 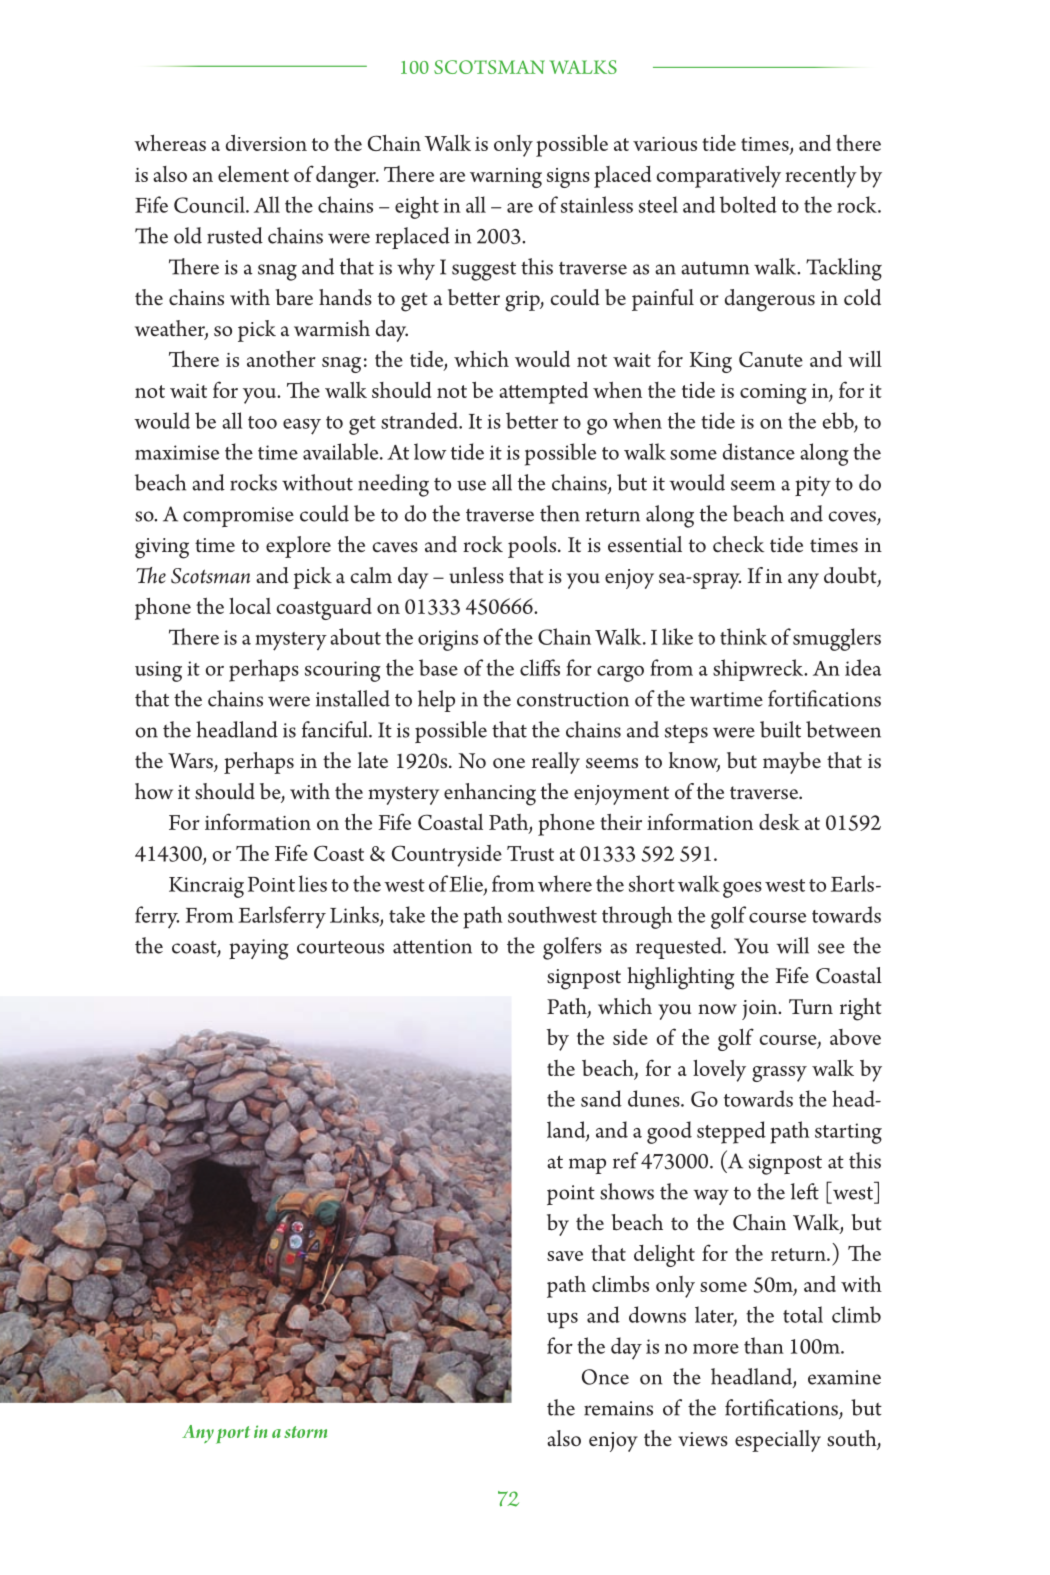 I want to click on bolted, so click(x=748, y=204).
